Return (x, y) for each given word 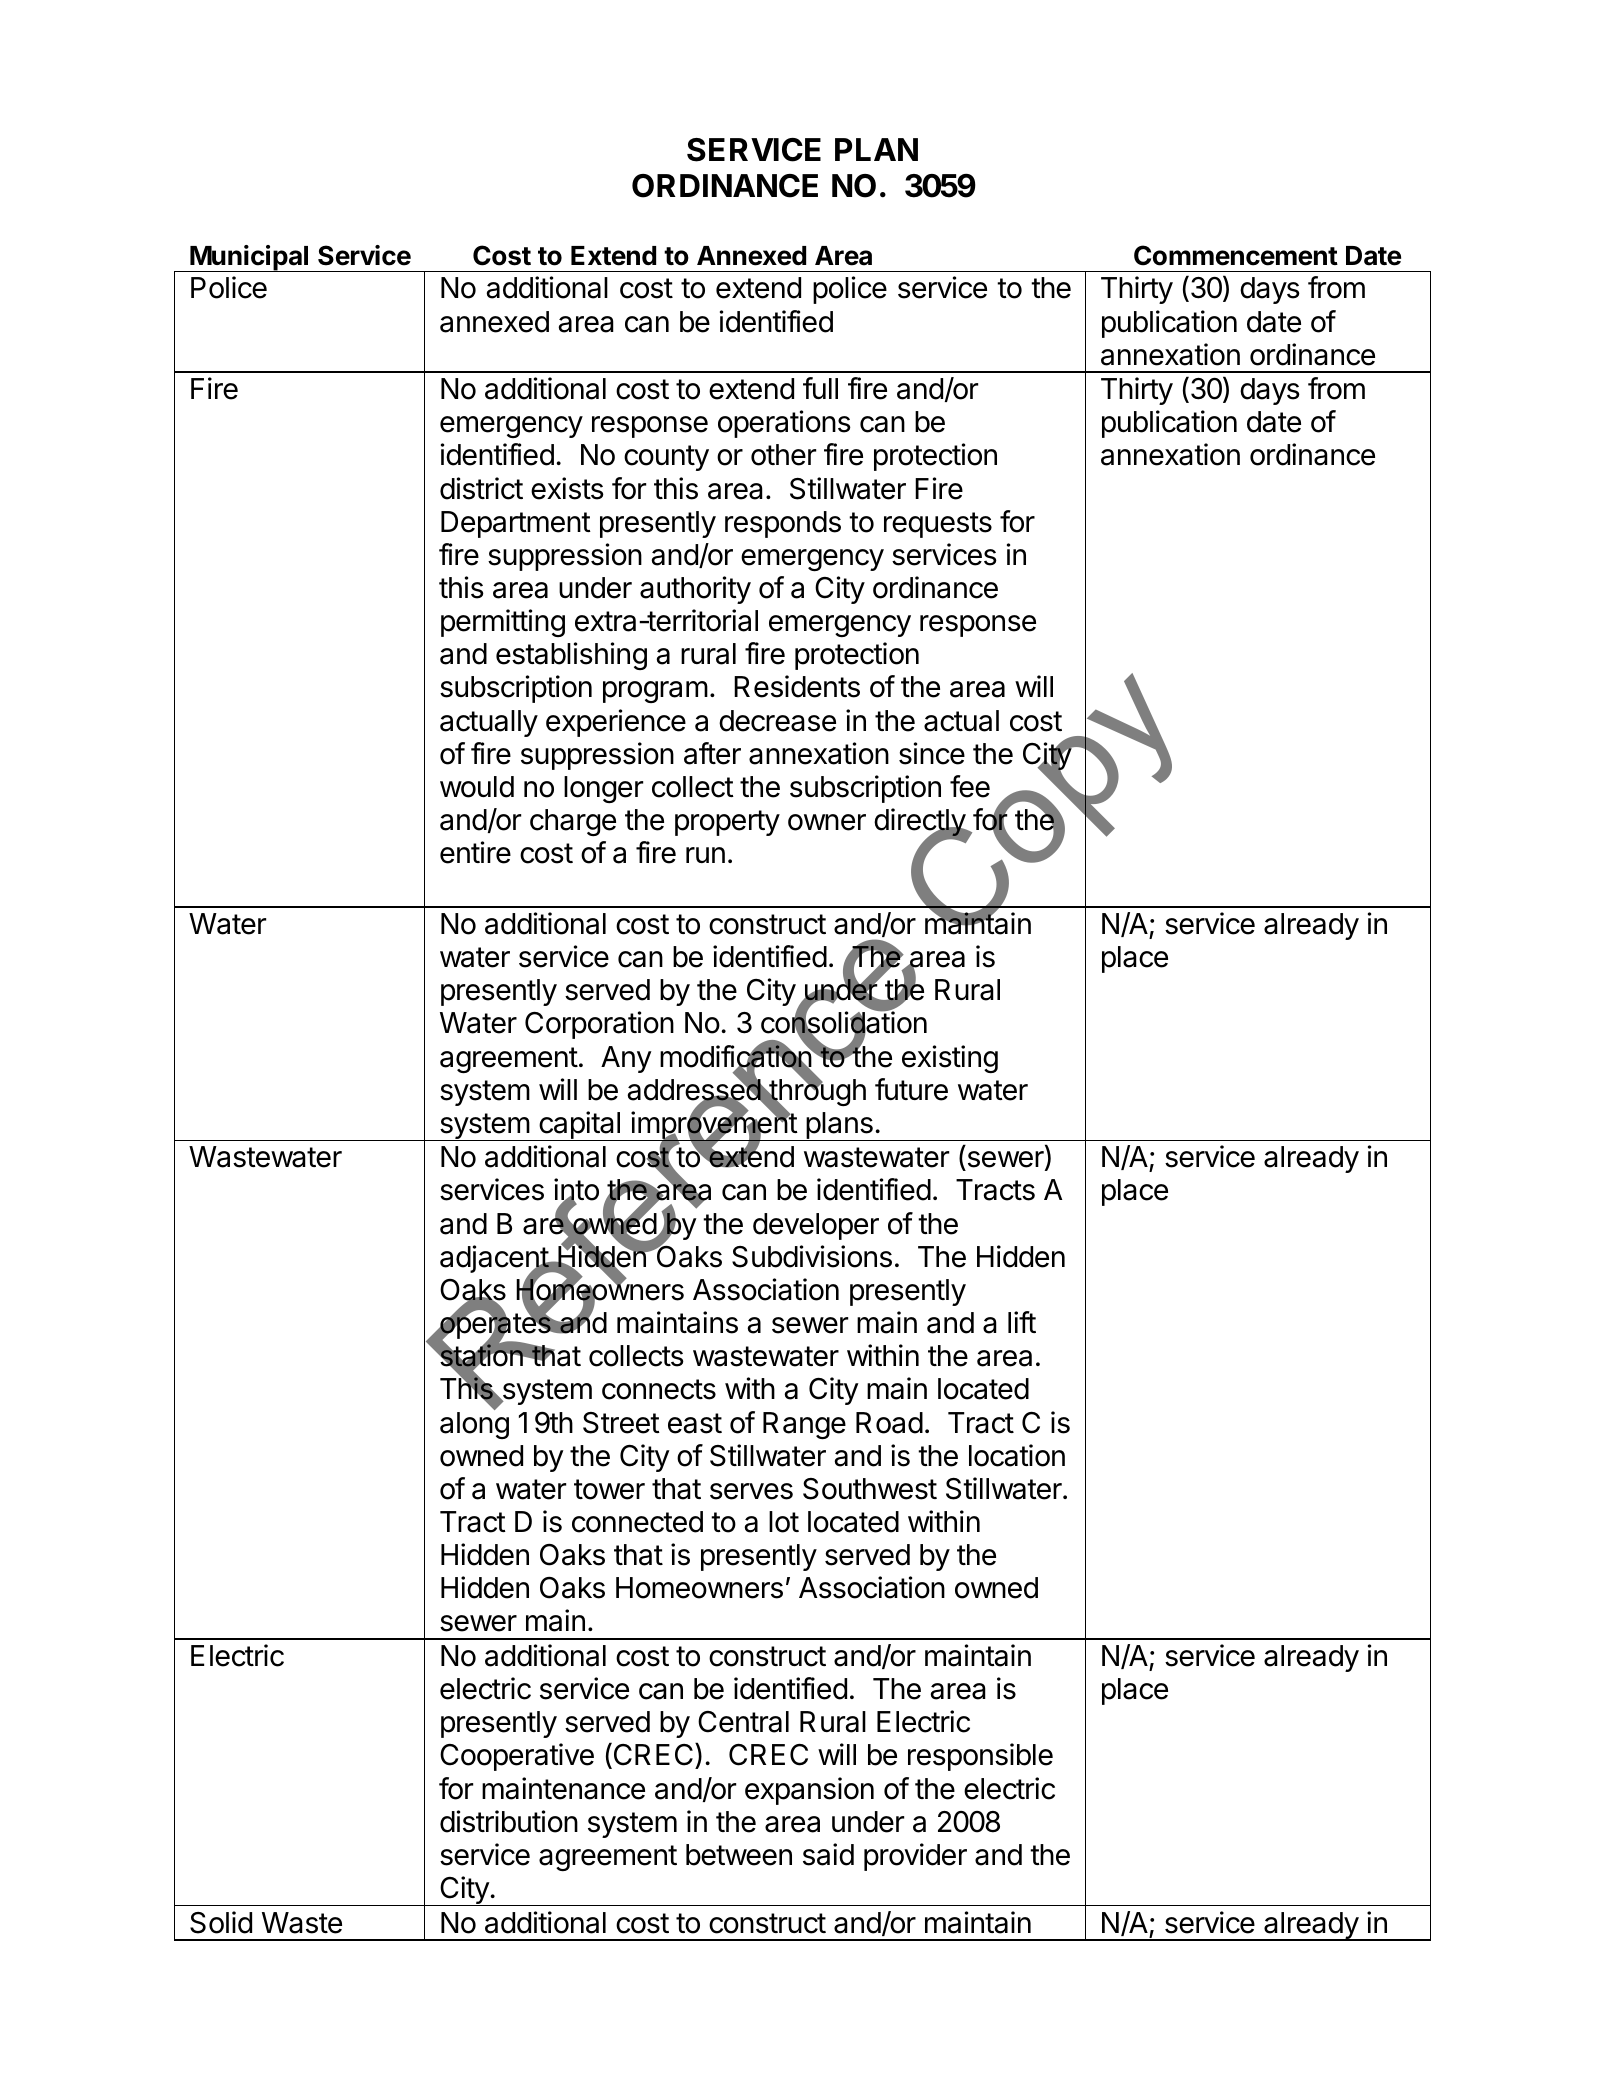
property (727, 823)
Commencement (1236, 255)
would (477, 787)
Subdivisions (812, 1256)
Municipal (249, 258)
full (820, 388)
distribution (509, 1821)
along (474, 1425)
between (739, 1855)
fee (970, 786)
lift (1022, 1322)
